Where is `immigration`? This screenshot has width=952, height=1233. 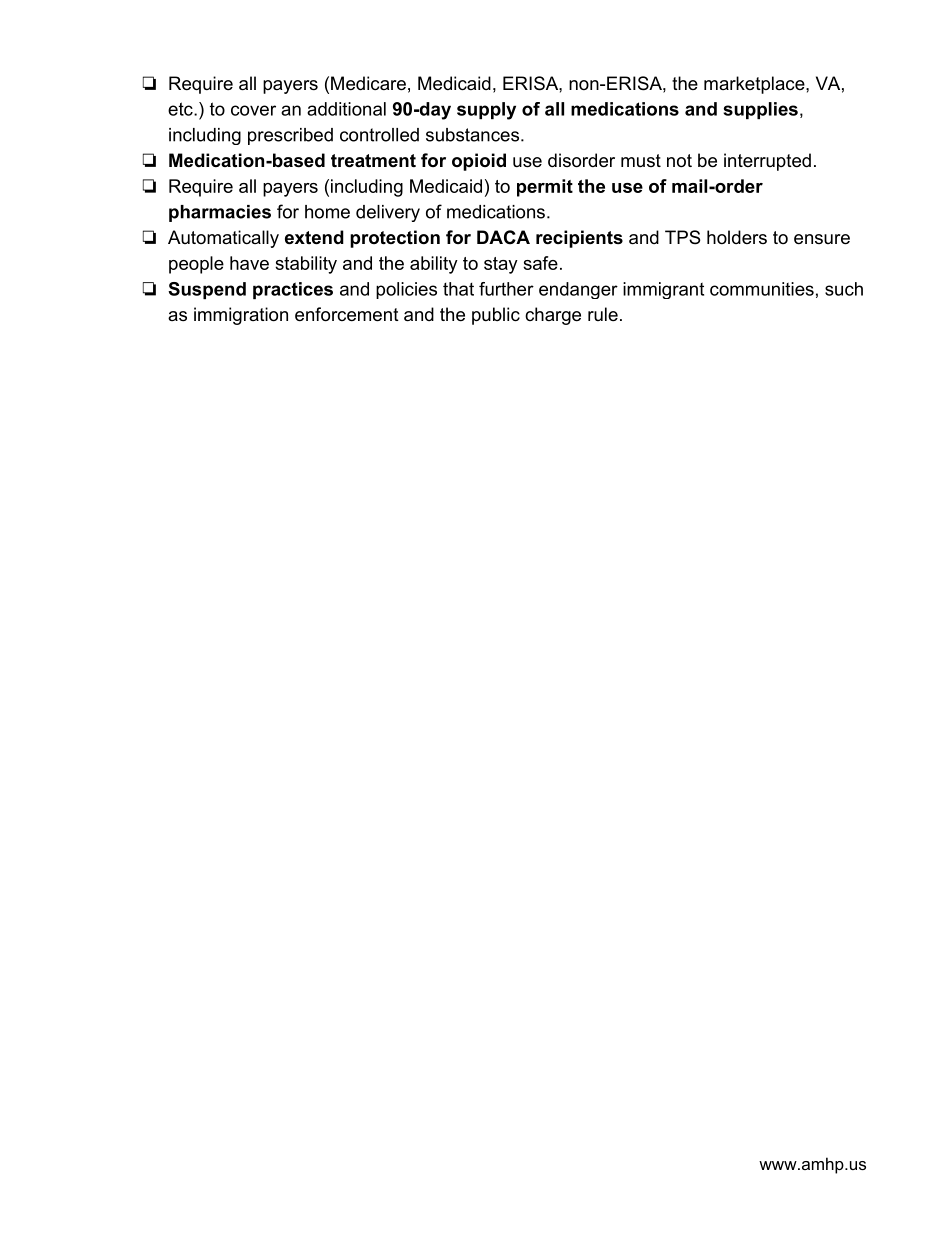 immigration is located at coordinates (241, 316).
